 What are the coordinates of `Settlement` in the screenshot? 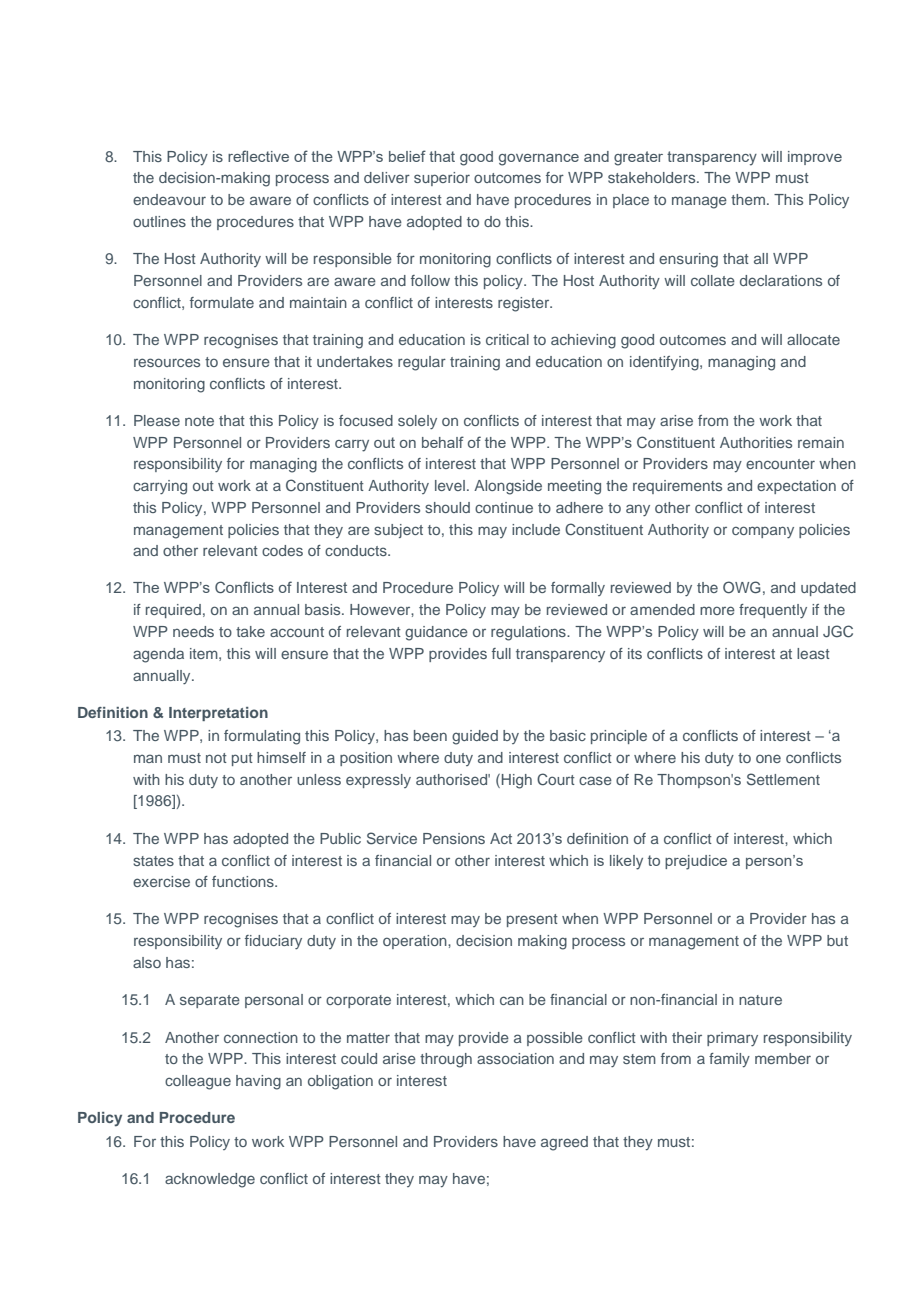 It's located at (783, 779).
